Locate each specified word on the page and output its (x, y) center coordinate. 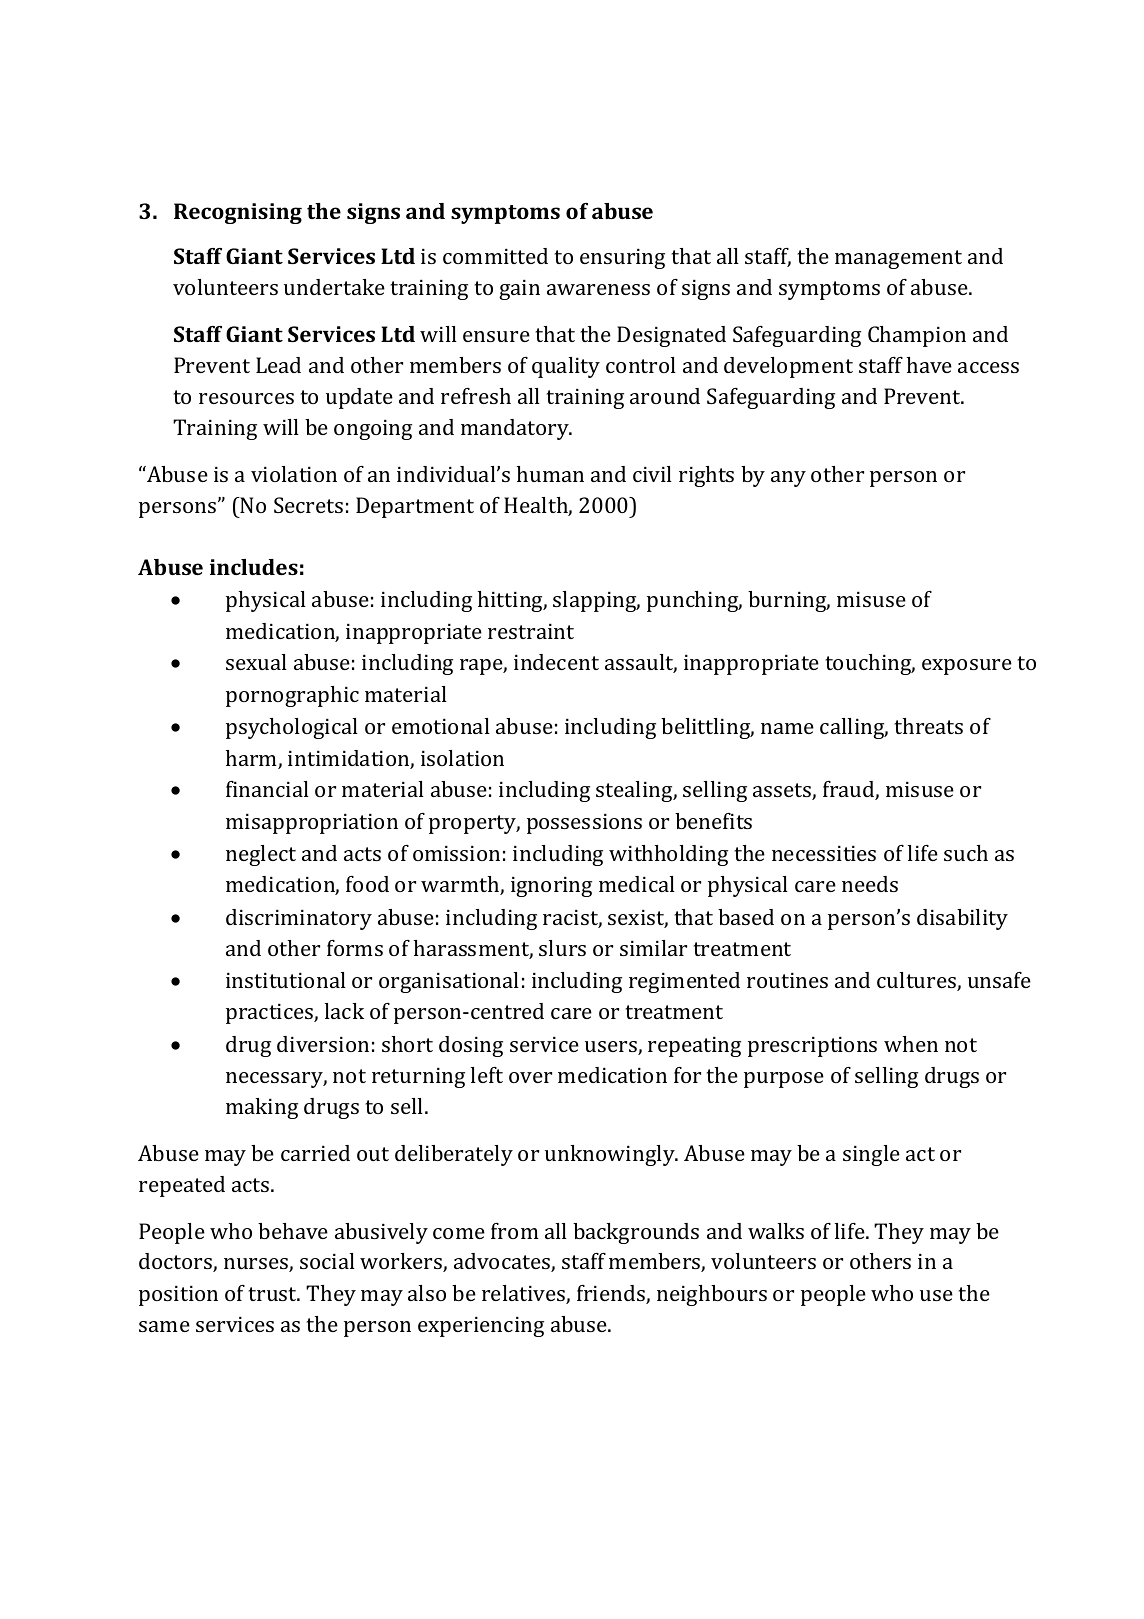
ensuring (622, 259)
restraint (531, 631)
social (327, 1261)
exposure (967, 667)
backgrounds (636, 1233)
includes (254, 567)
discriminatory (299, 919)
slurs (562, 948)
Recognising (238, 213)
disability (962, 919)
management (898, 259)
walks (776, 1231)
